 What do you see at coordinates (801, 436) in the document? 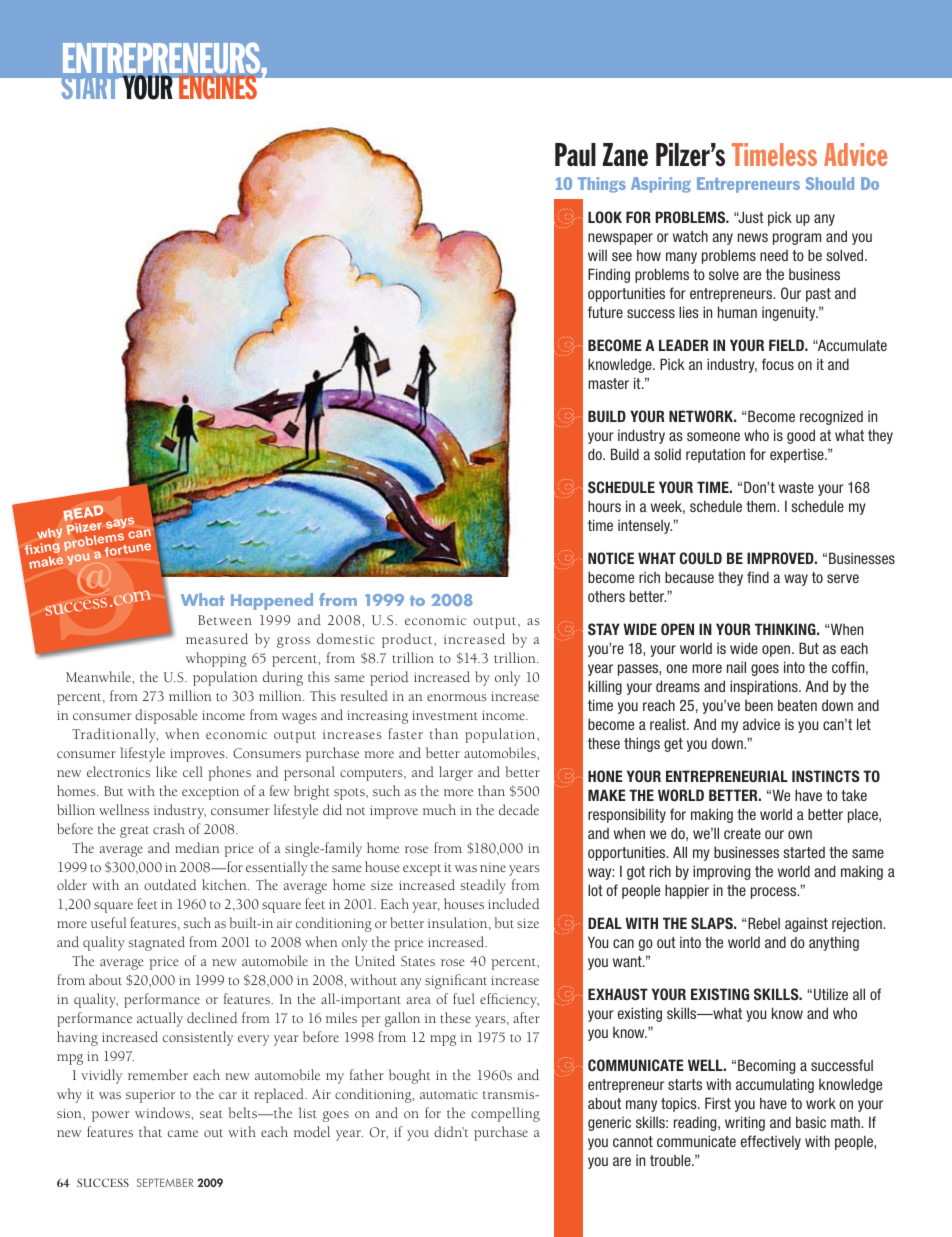
I see `good` at bounding box center [801, 436].
